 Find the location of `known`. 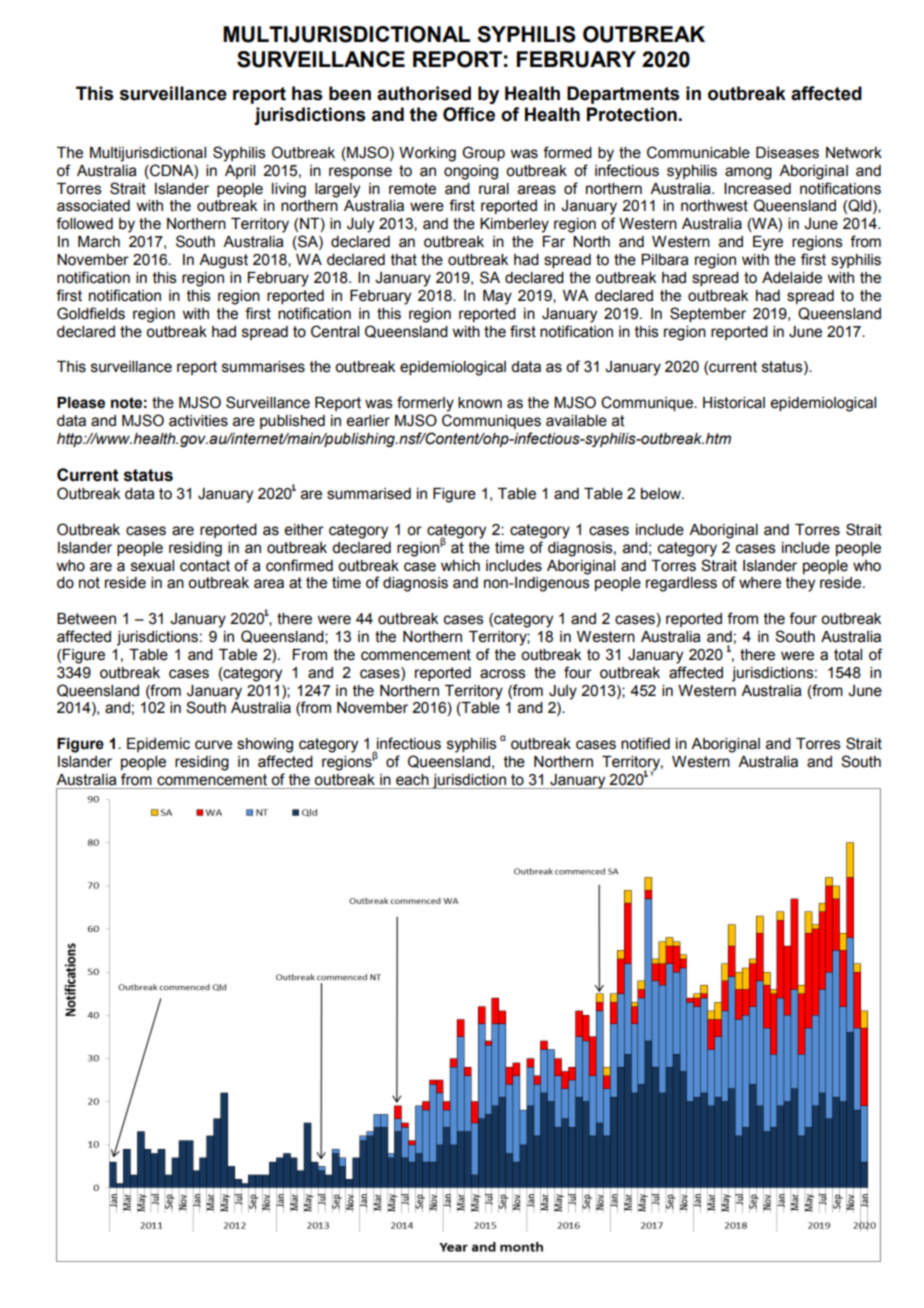

known is located at coordinates (480, 403).
